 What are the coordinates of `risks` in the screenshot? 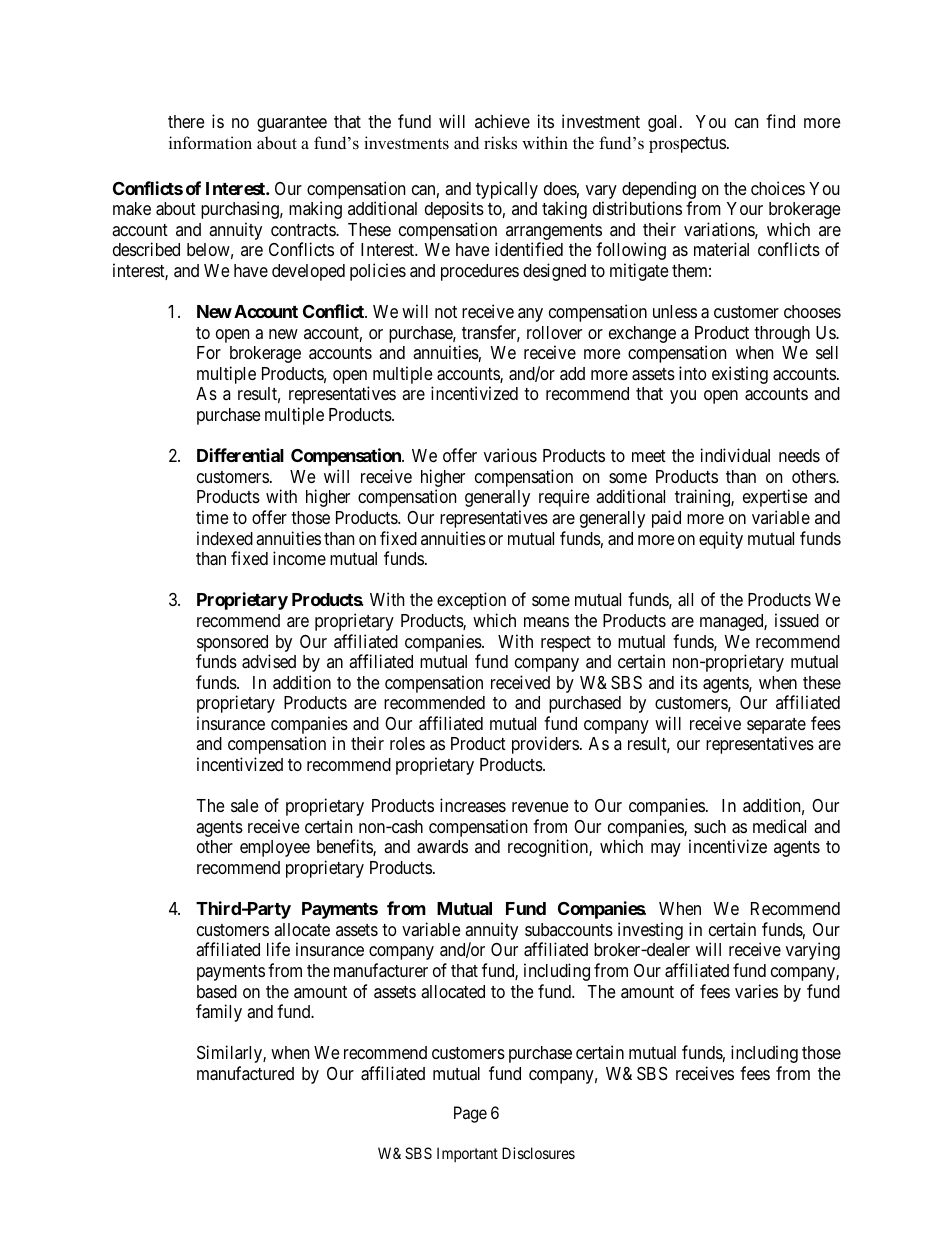 It's located at (500, 143).
